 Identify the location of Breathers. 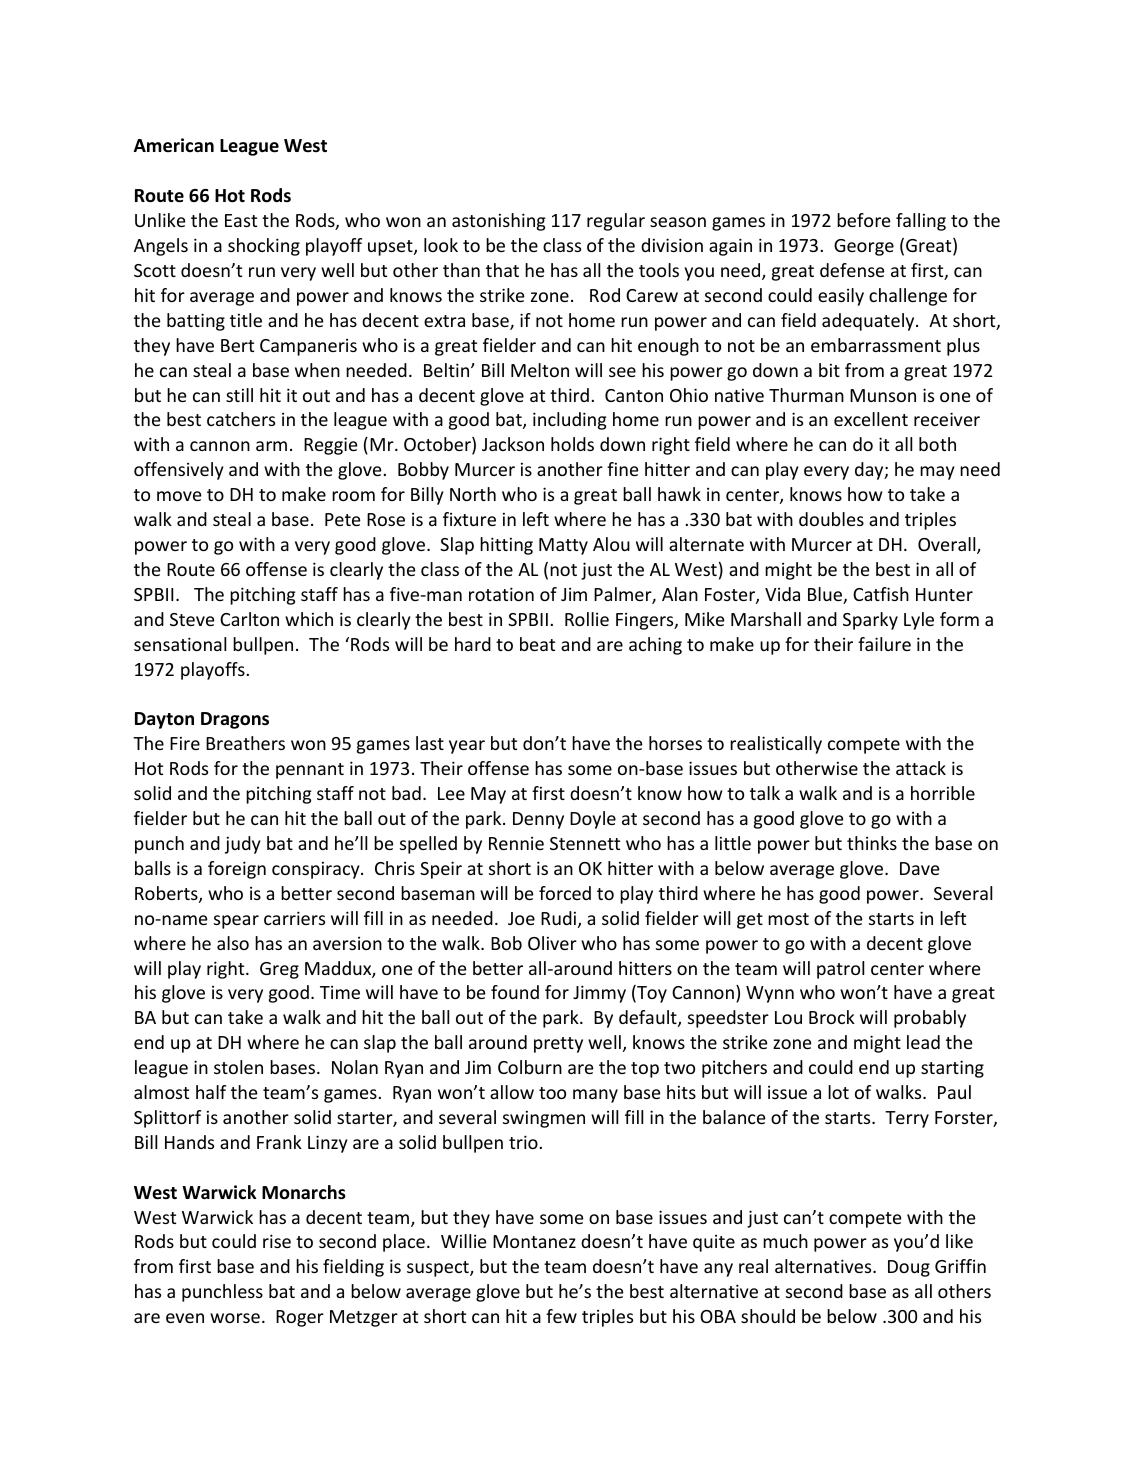
(245, 743).
